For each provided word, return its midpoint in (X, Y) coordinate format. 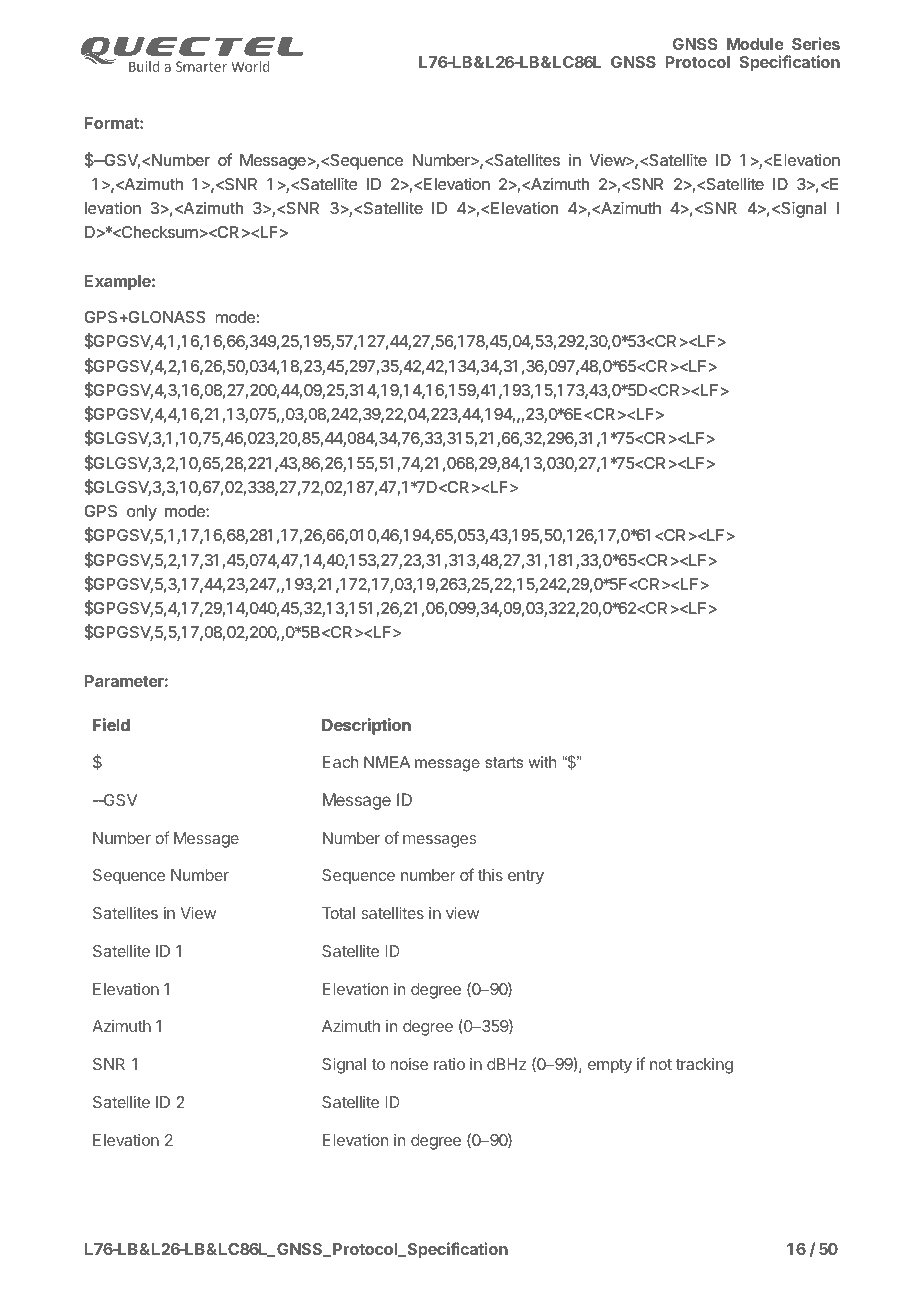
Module (755, 44)
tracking (704, 1066)
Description (366, 726)
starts (504, 762)
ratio (449, 1064)
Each (340, 762)
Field (111, 724)
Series (816, 43)
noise (409, 1064)
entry (526, 877)
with (542, 762)
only (142, 513)
